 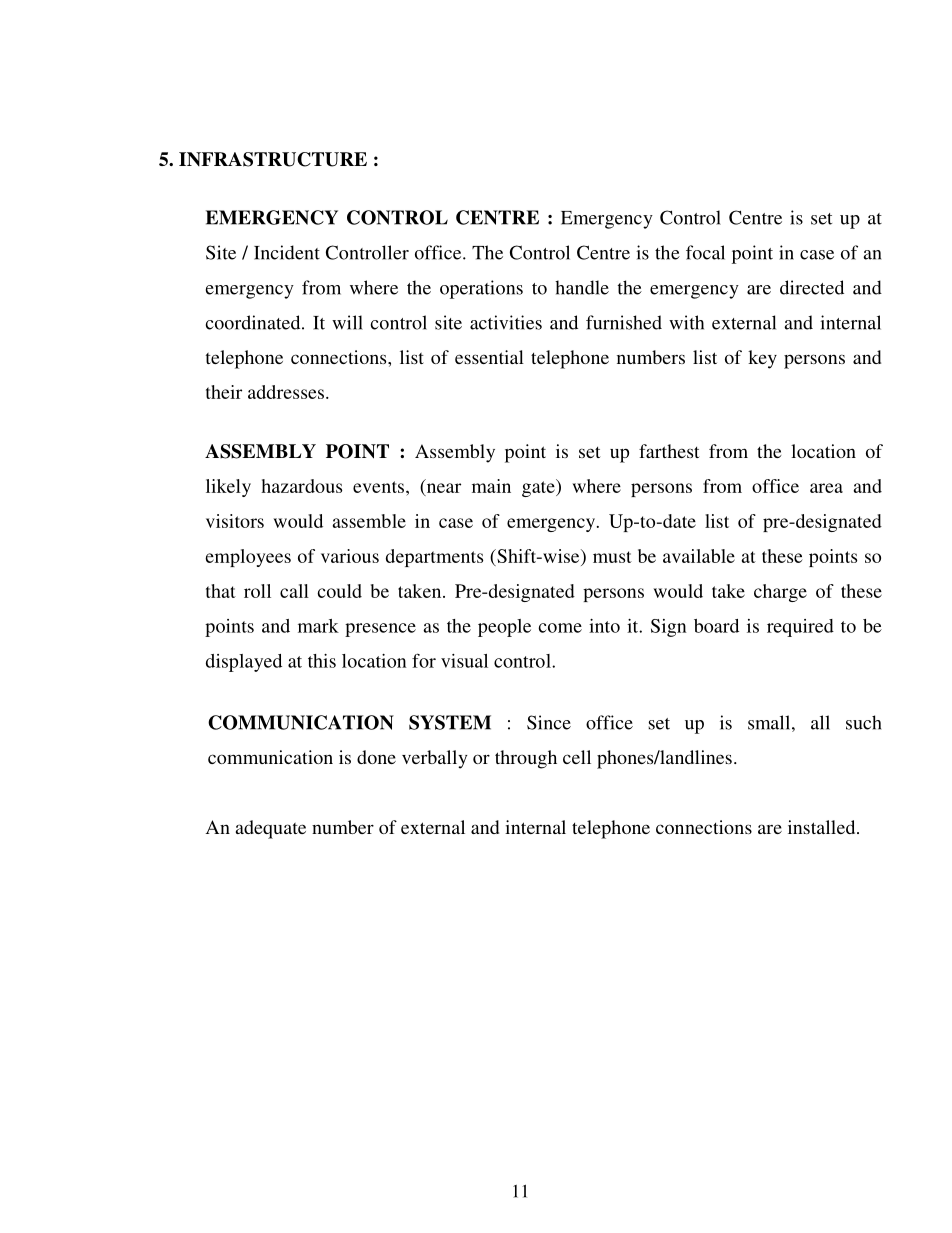 I want to click on adequate, so click(x=271, y=829).
